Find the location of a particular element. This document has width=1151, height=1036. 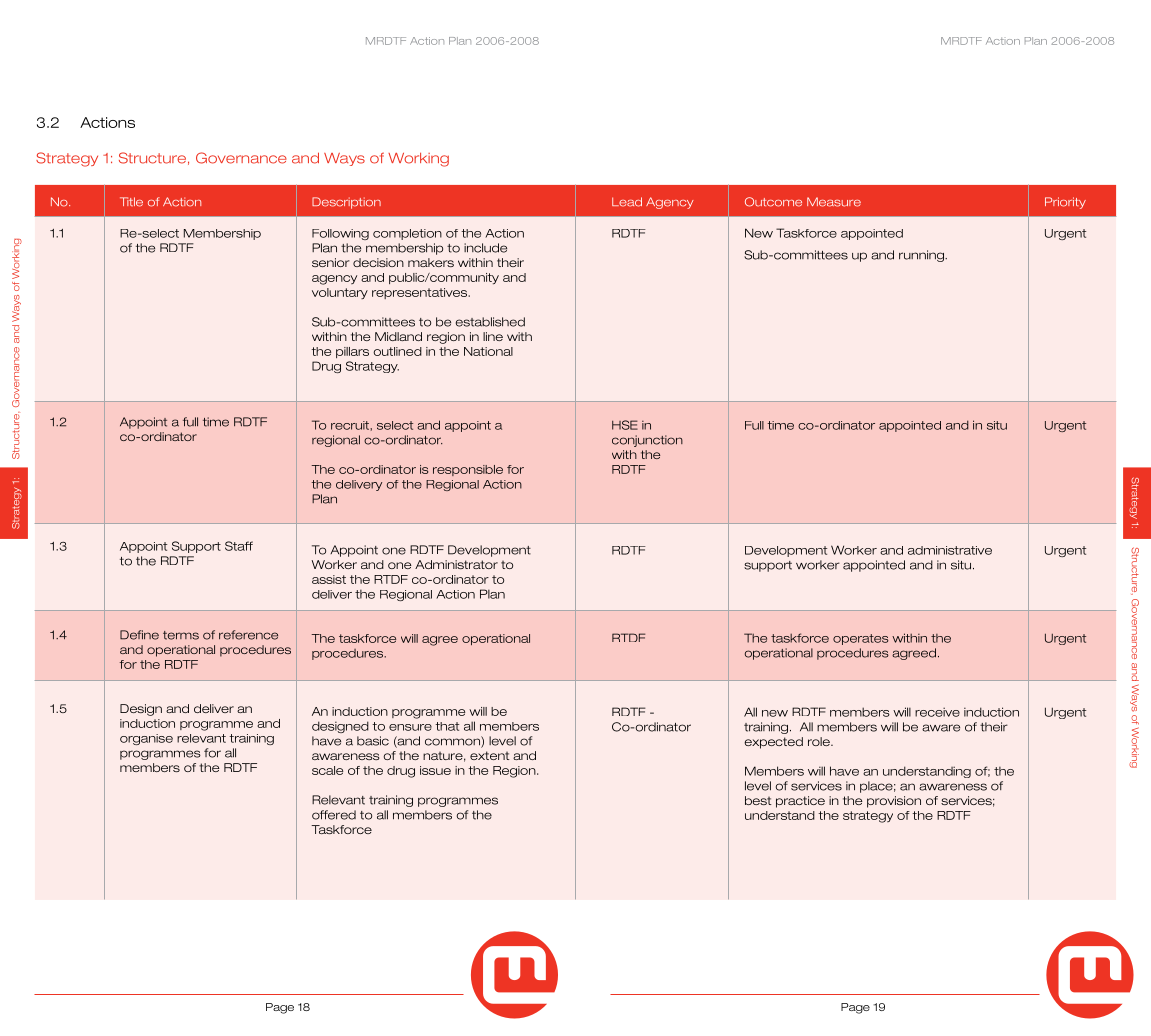

Following is located at coordinates (340, 234).
